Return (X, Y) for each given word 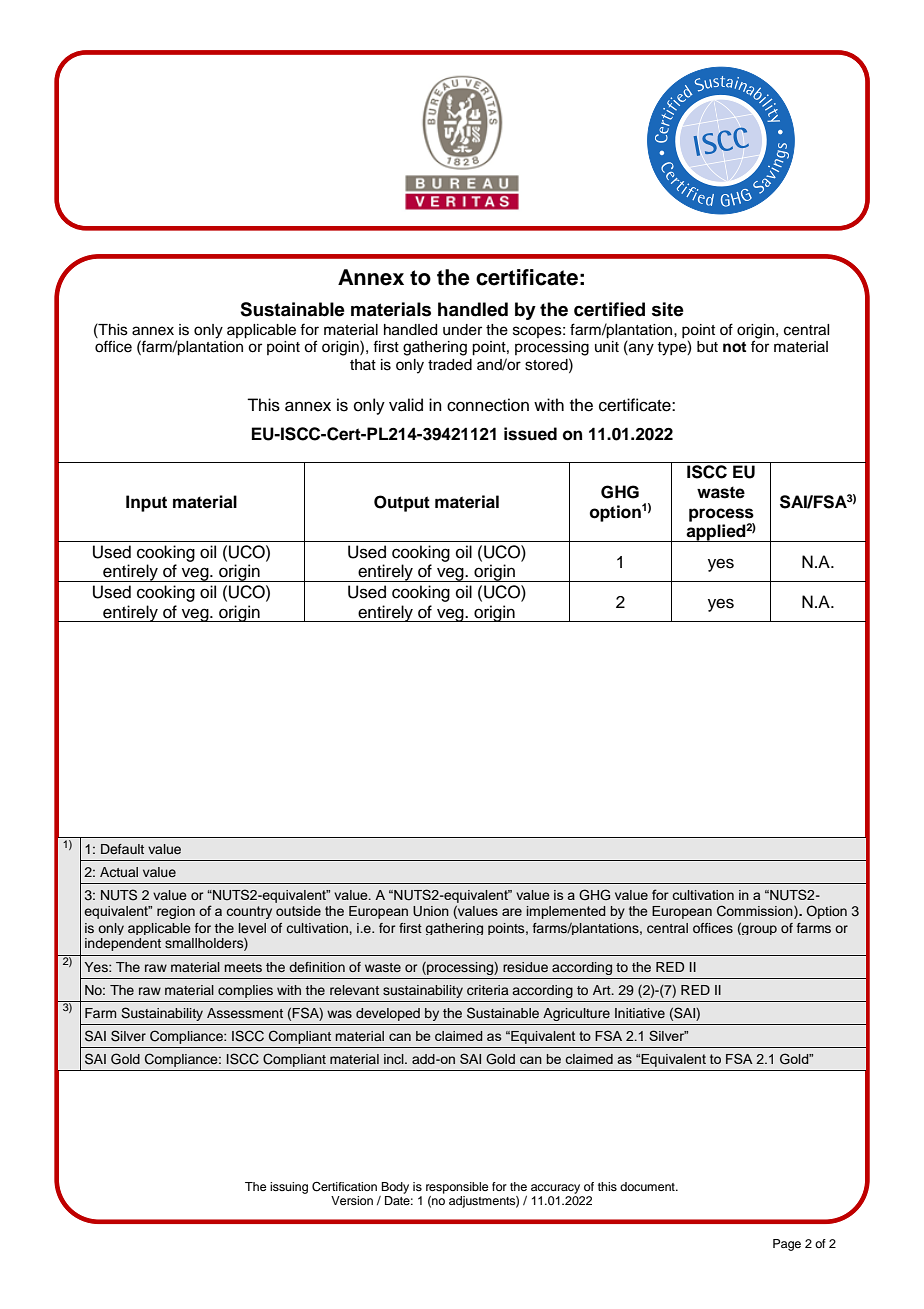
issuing (289, 1188)
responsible (457, 1188)
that (363, 364)
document (648, 1186)
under (462, 330)
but (707, 347)
